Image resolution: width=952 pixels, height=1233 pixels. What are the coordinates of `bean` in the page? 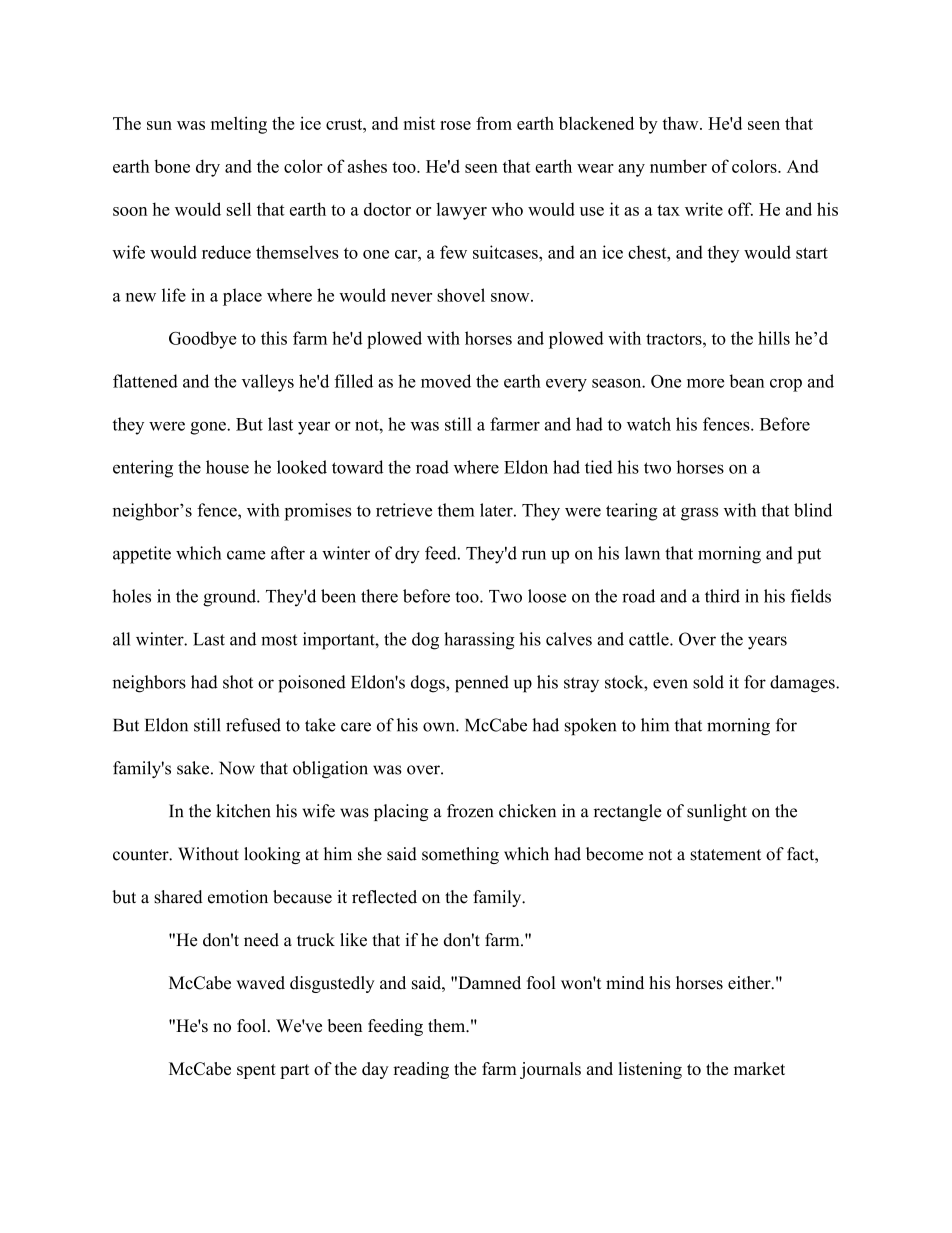 It's located at (747, 381).
